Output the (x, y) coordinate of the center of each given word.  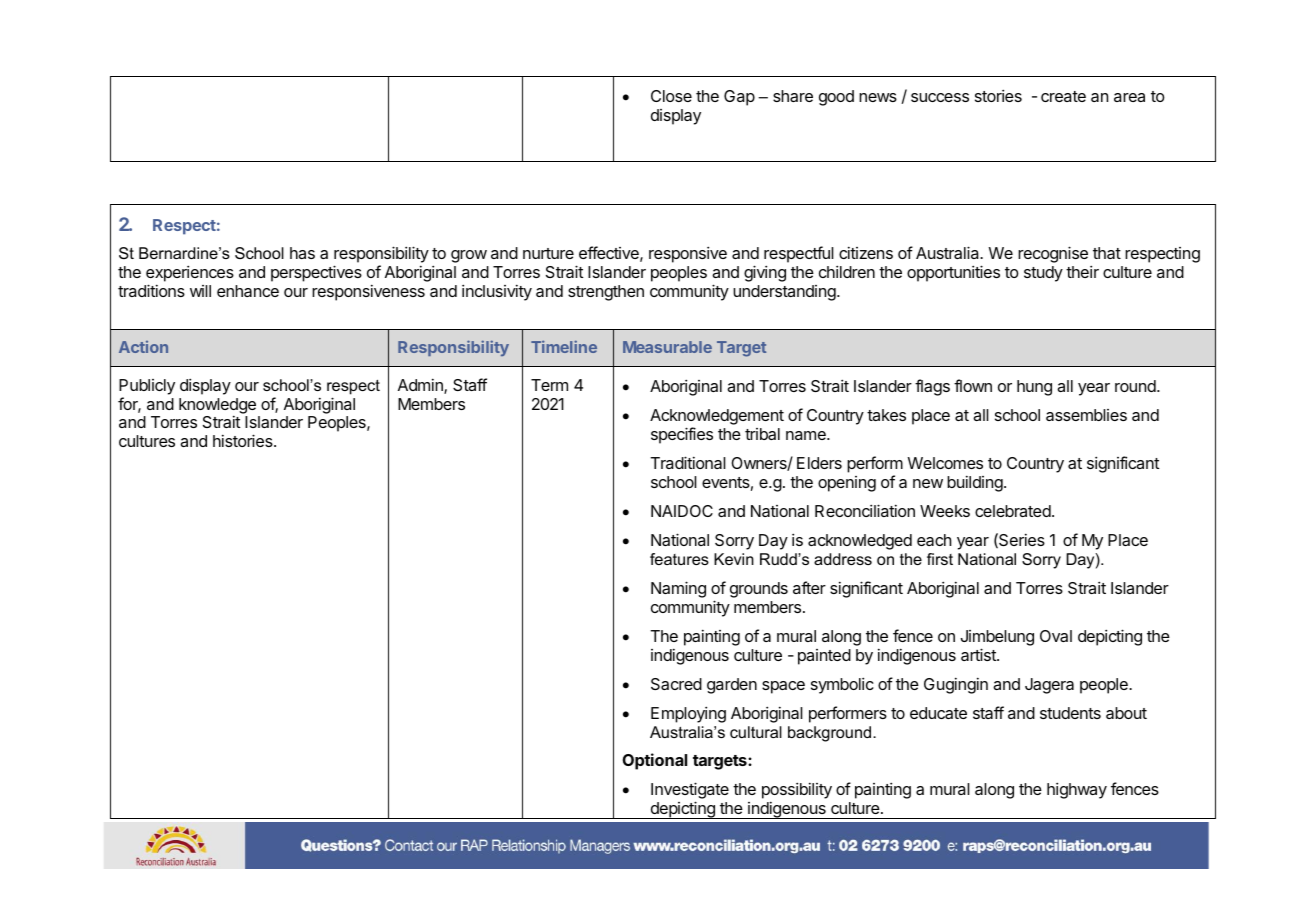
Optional (655, 761)
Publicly (147, 387)
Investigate (690, 792)
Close (671, 96)
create (1063, 96)
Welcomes (945, 463)
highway (1077, 790)
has (302, 253)
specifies (682, 435)
